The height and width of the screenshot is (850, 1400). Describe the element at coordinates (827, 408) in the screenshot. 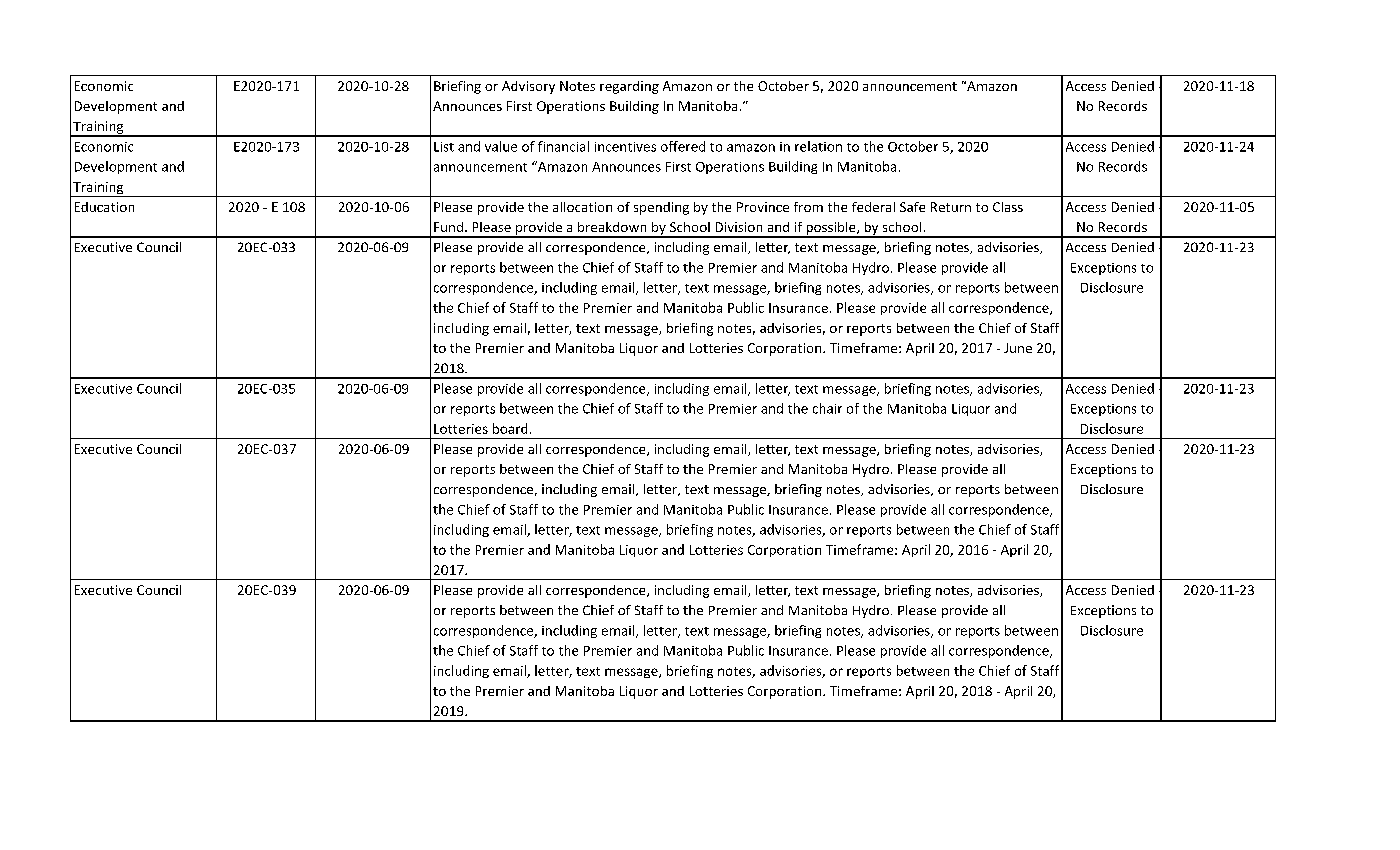

I see `chair` at that location.
